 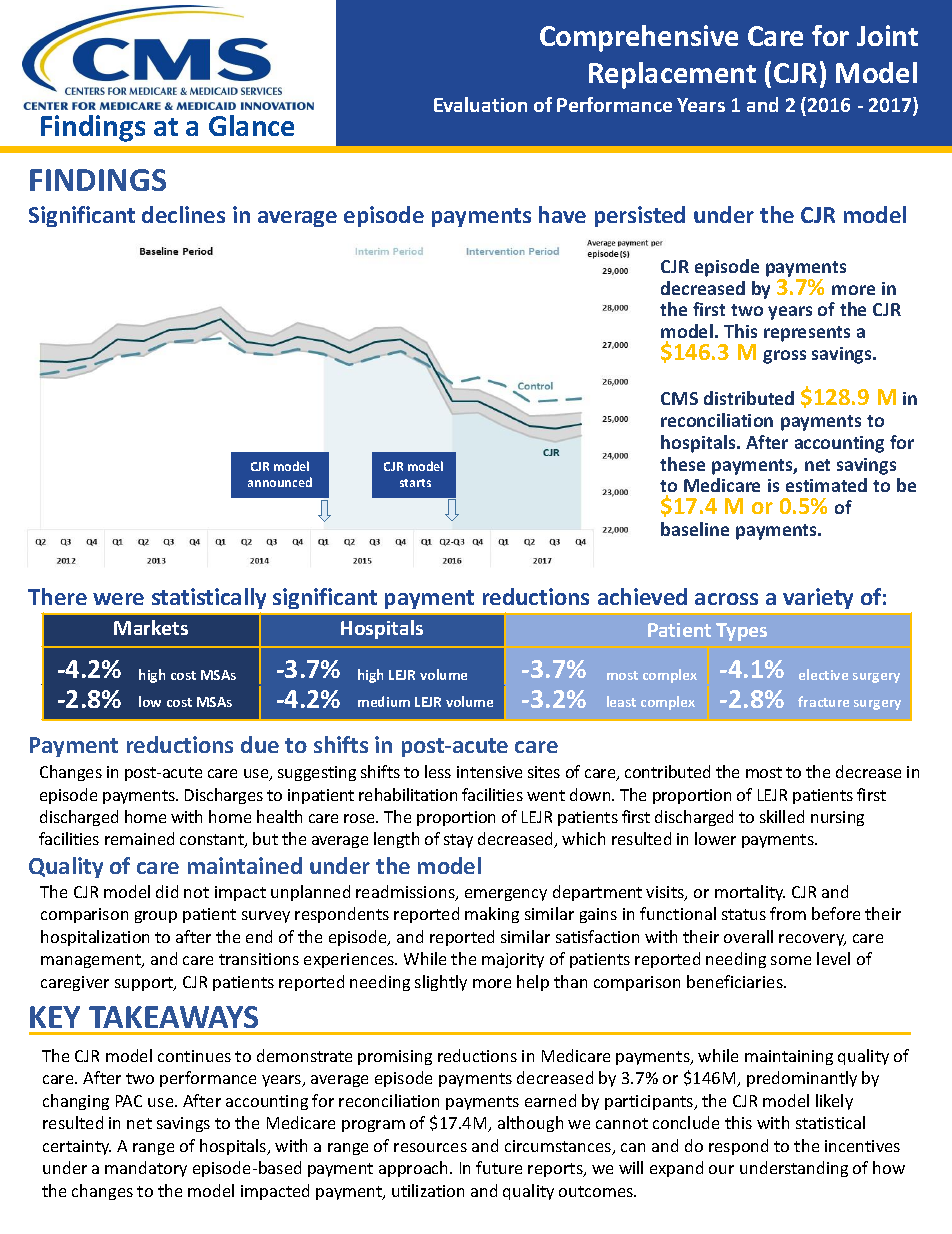 I want to click on did, so click(x=167, y=891).
